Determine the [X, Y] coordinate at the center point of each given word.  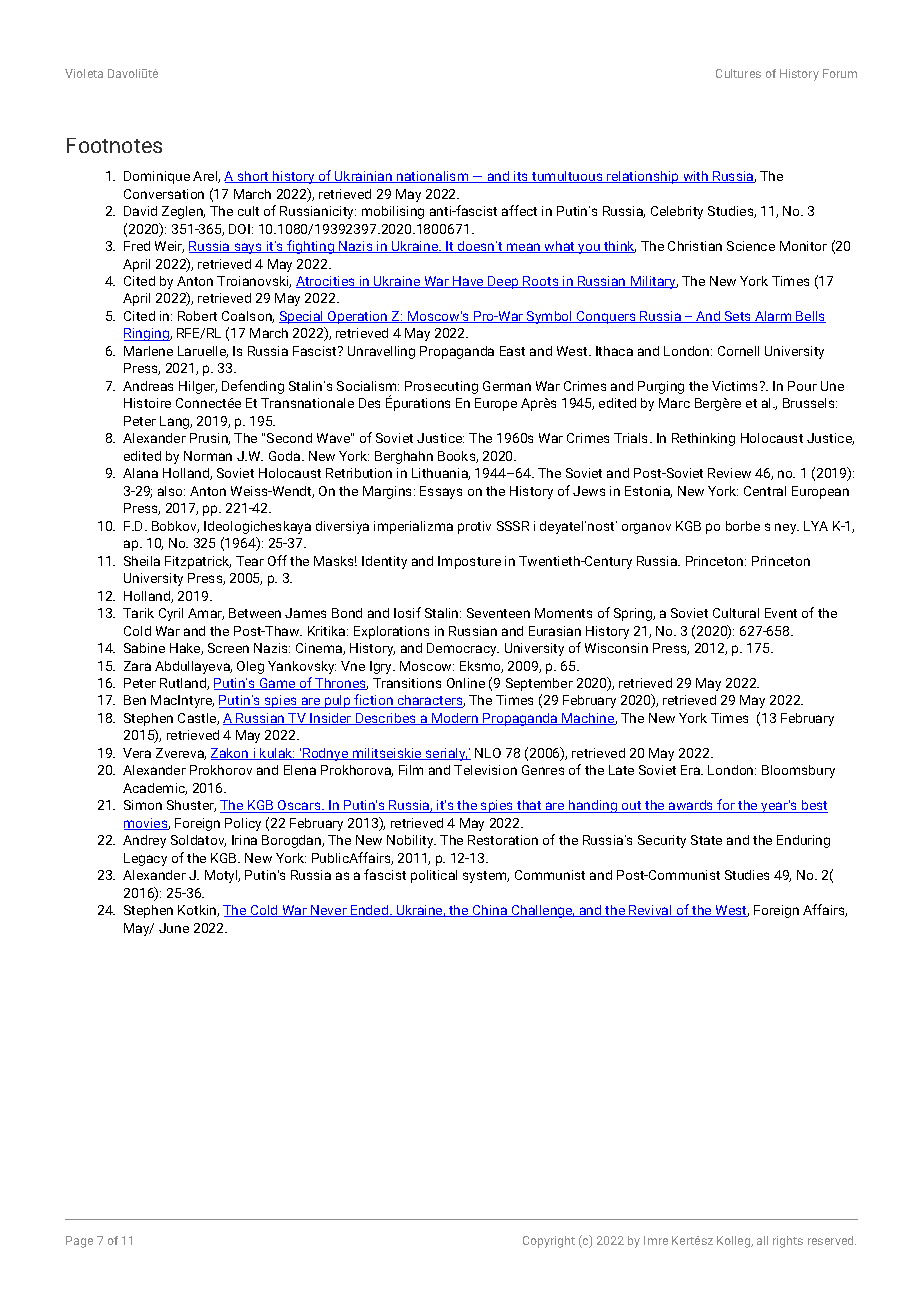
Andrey [144, 841]
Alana [140, 473]
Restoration [503, 840]
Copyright [549, 1242]
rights [788, 1242]
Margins [389, 492]
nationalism [433, 177]
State [706, 840]
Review [729, 473]
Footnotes [114, 145]
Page [79, 1242]
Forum [840, 73]
